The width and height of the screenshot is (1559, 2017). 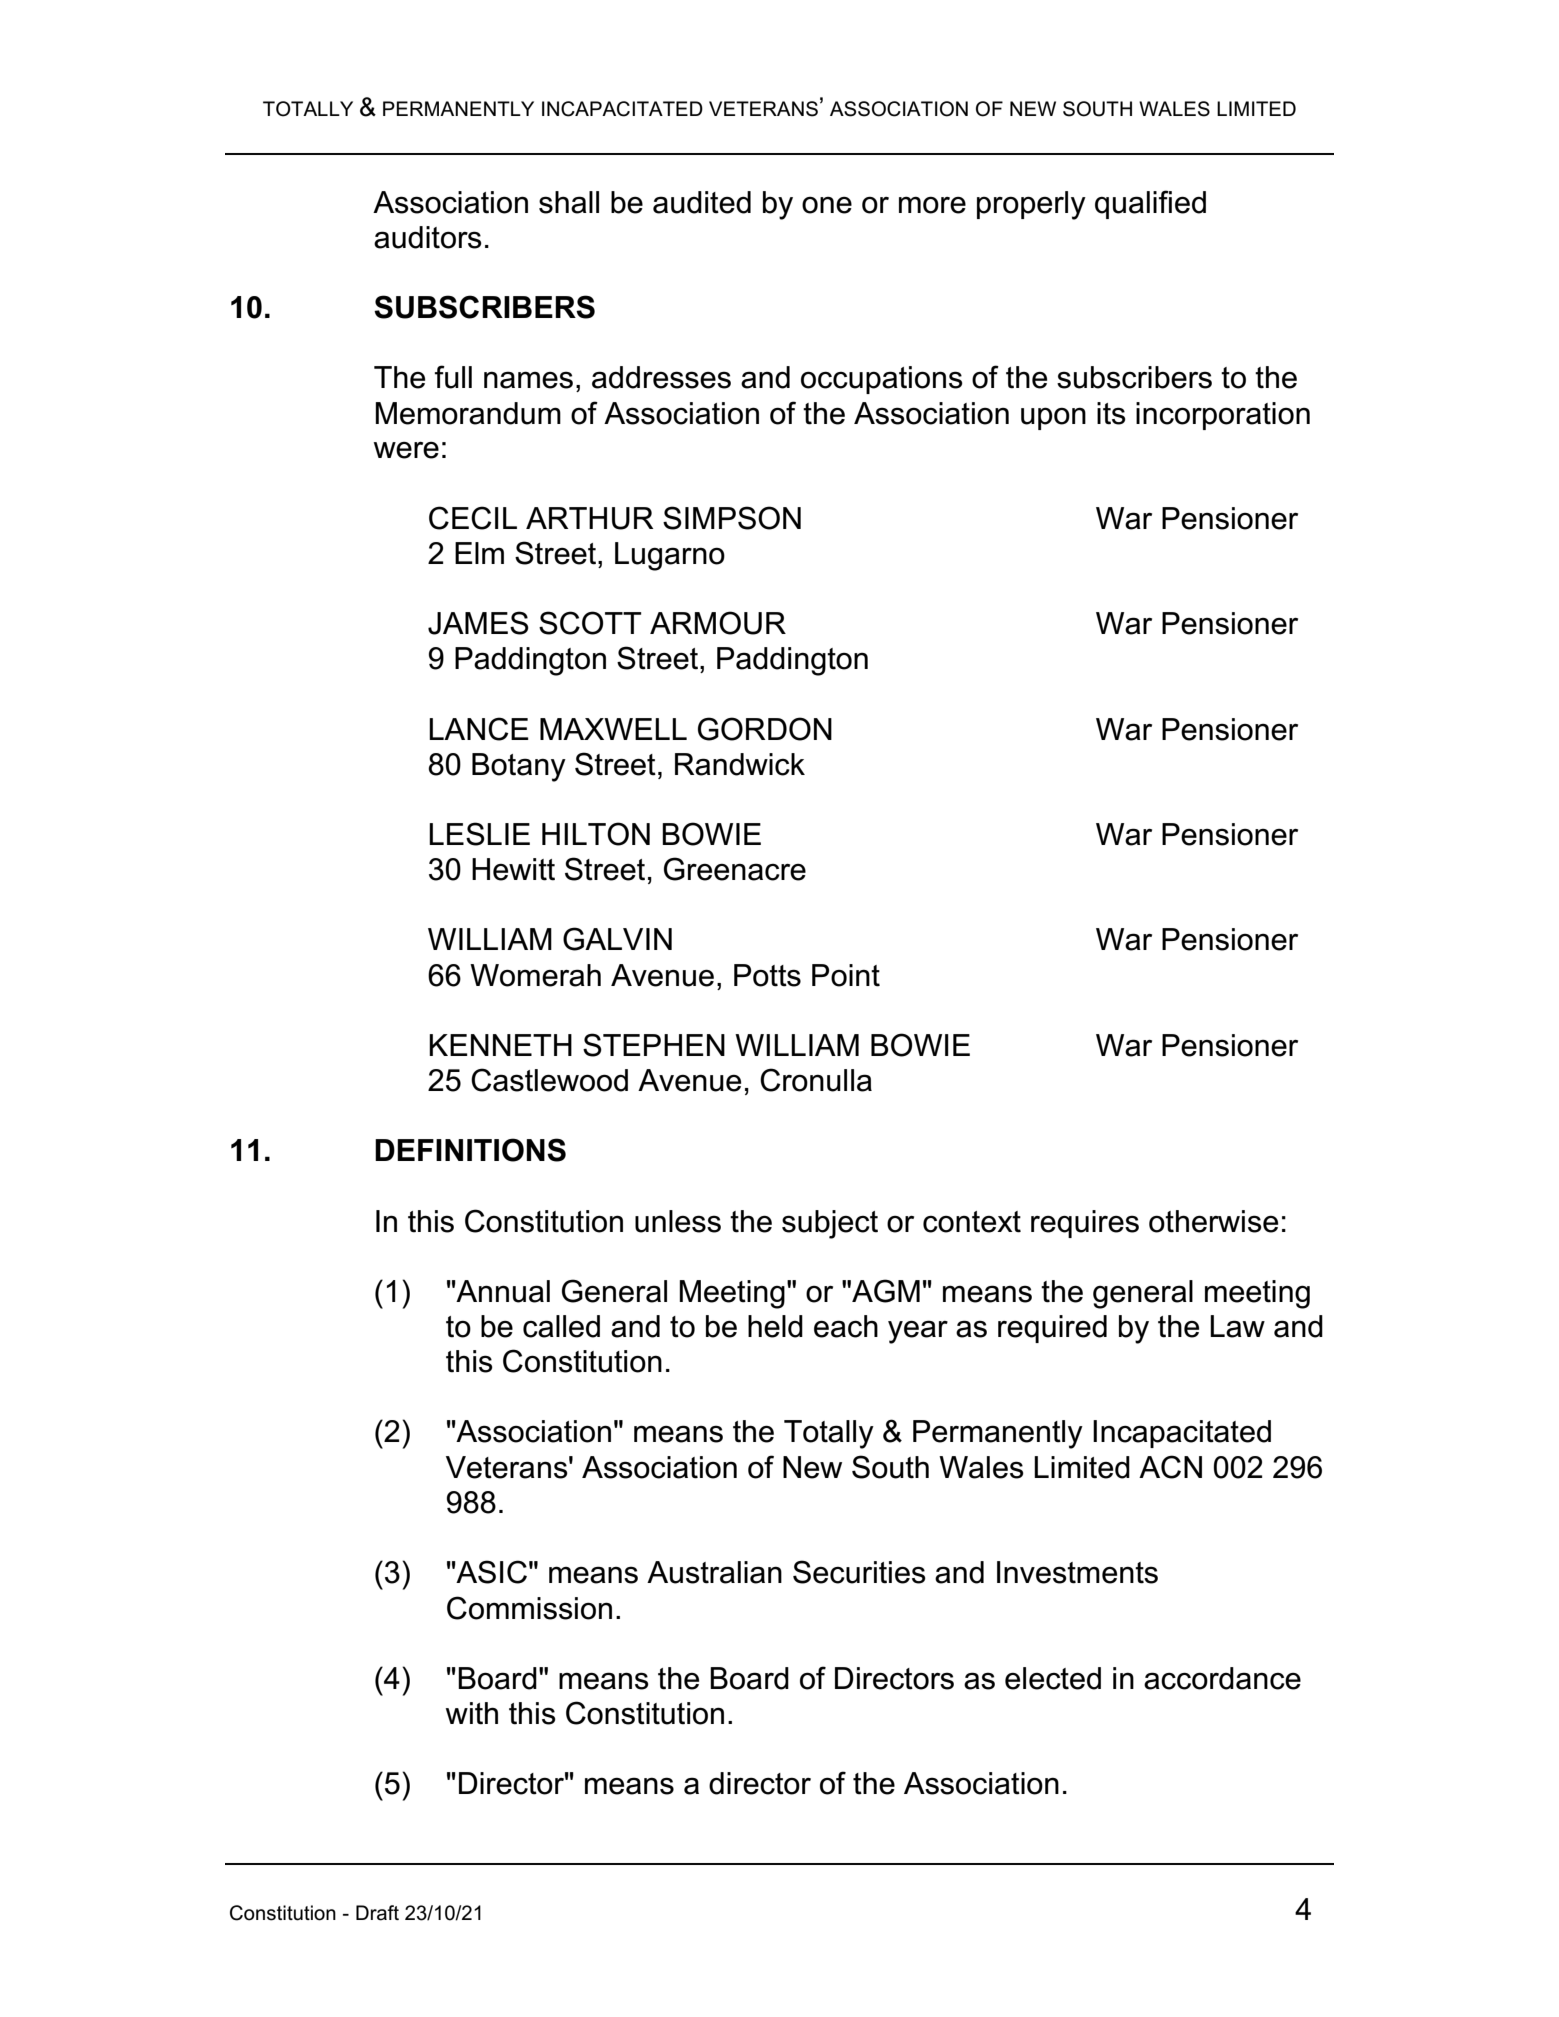 What do you see at coordinates (859, 1572) in the screenshot?
I see `Securities` at bounding box center [859, 1572].
